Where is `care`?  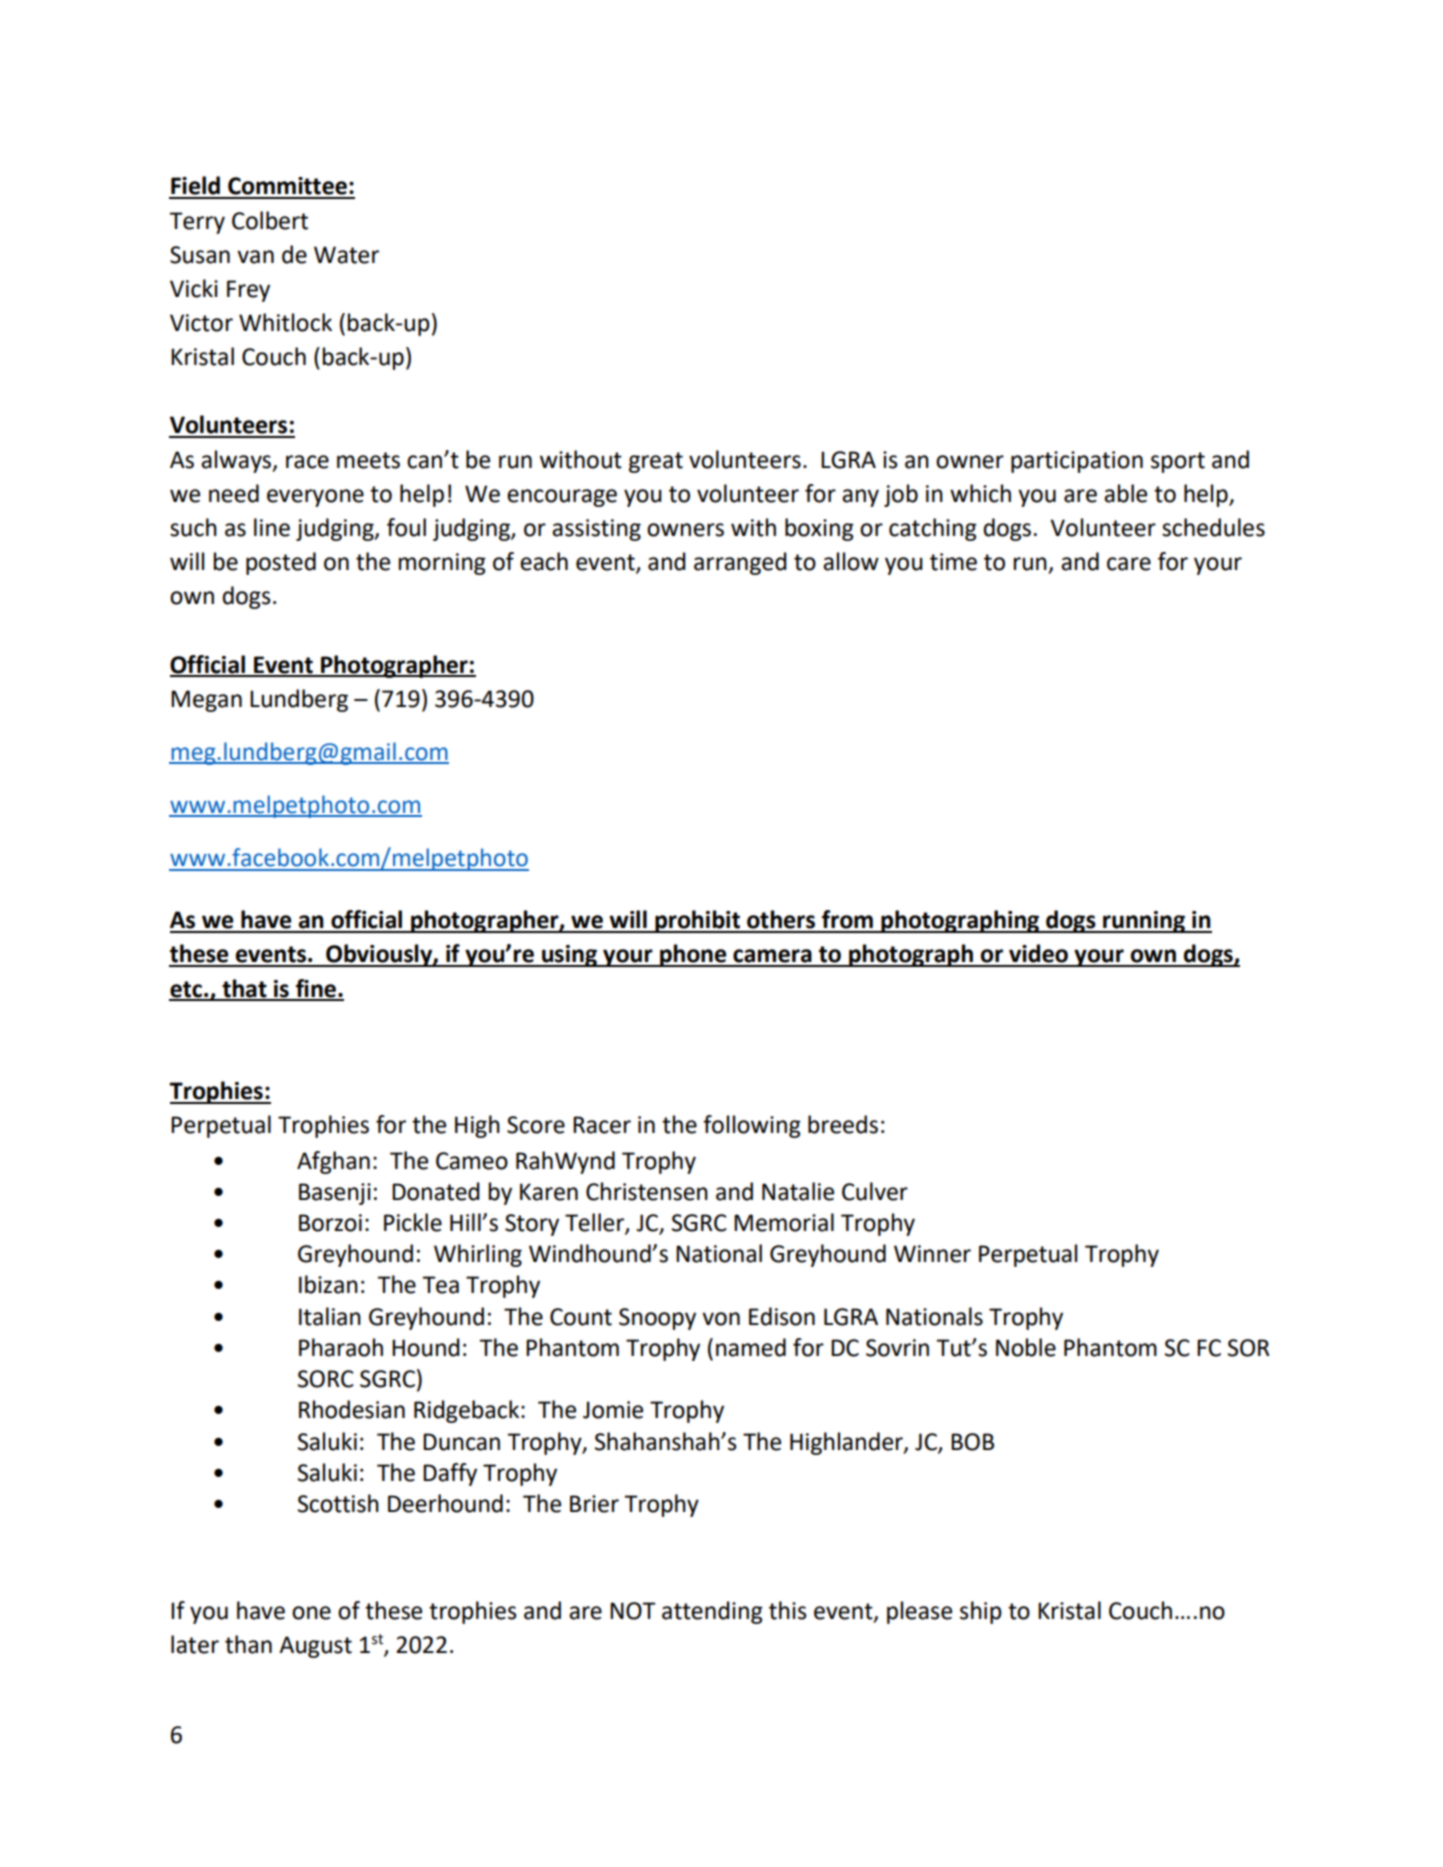 care is located at coordinates (1129, 564).
